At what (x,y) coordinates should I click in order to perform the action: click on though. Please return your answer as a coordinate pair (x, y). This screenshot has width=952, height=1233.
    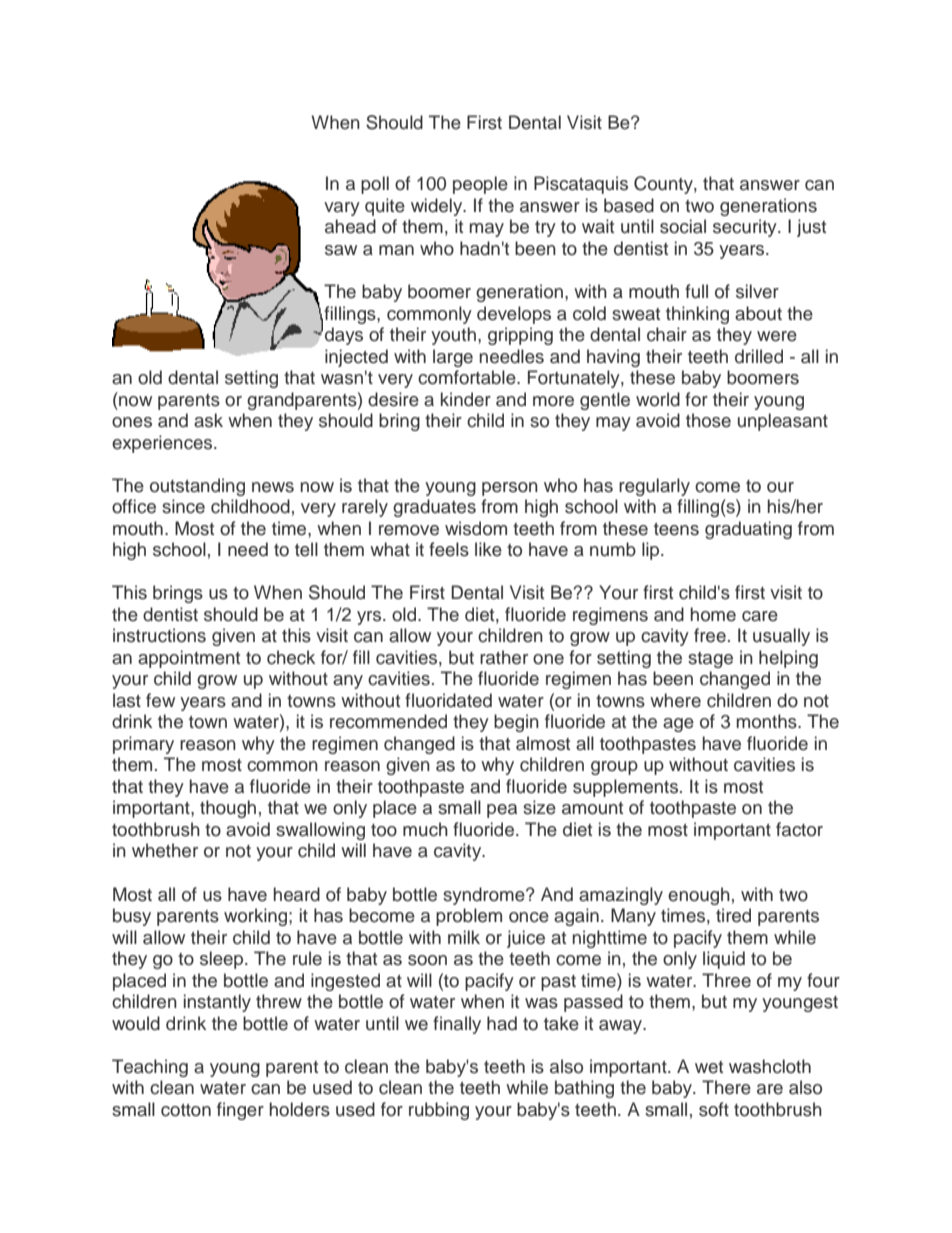
    Looking at the image, I should click on (228, 809).
